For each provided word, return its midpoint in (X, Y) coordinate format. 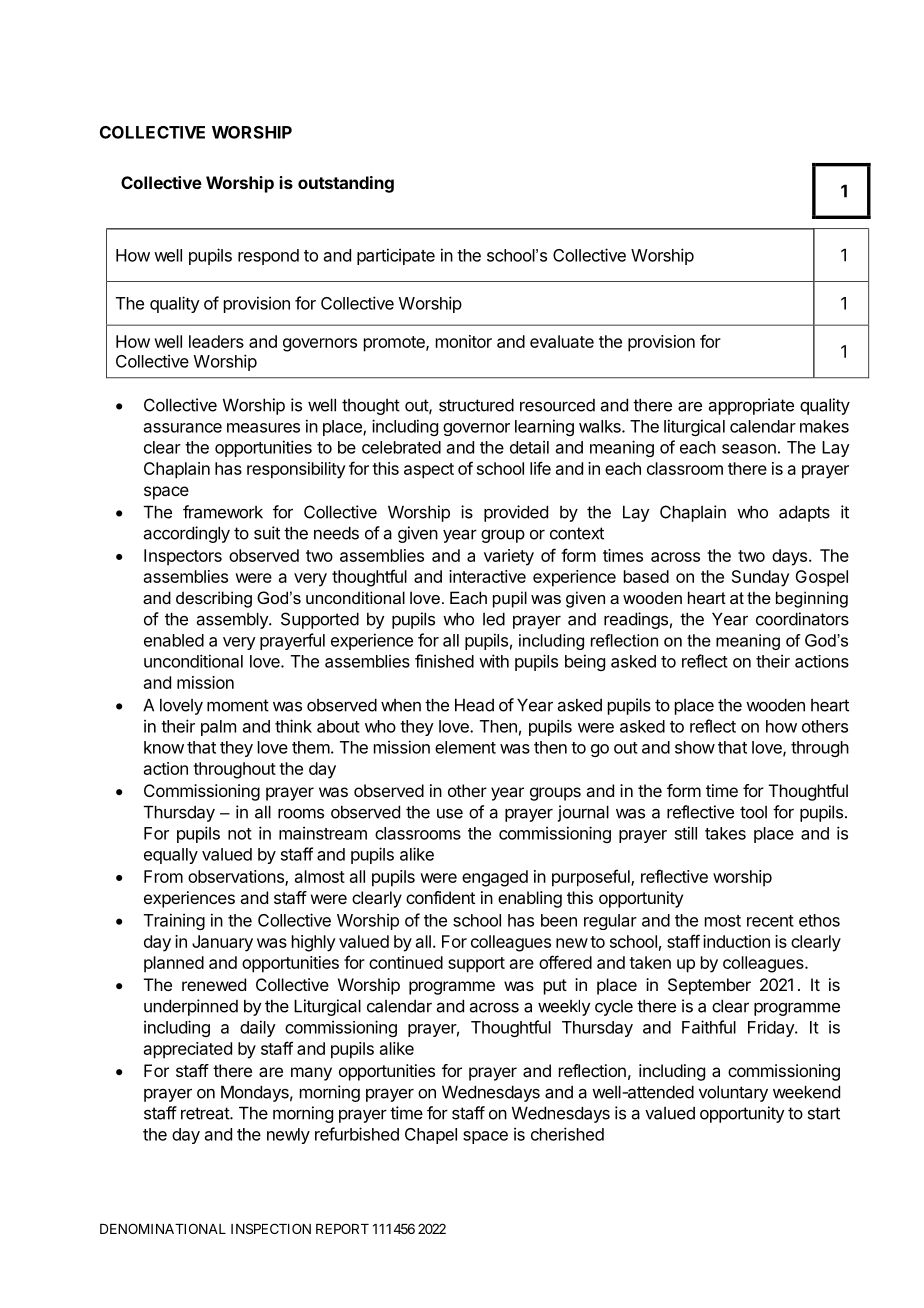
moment (238, 705)
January (222, 943)
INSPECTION (271, 1228)
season (749, 449)
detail (529, 447)
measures (263, 428)
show (695, 747)
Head (474, 705)
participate (396, 256)
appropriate (751, 406)
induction (736, 941)
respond (268, 257)
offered (565, 962)
